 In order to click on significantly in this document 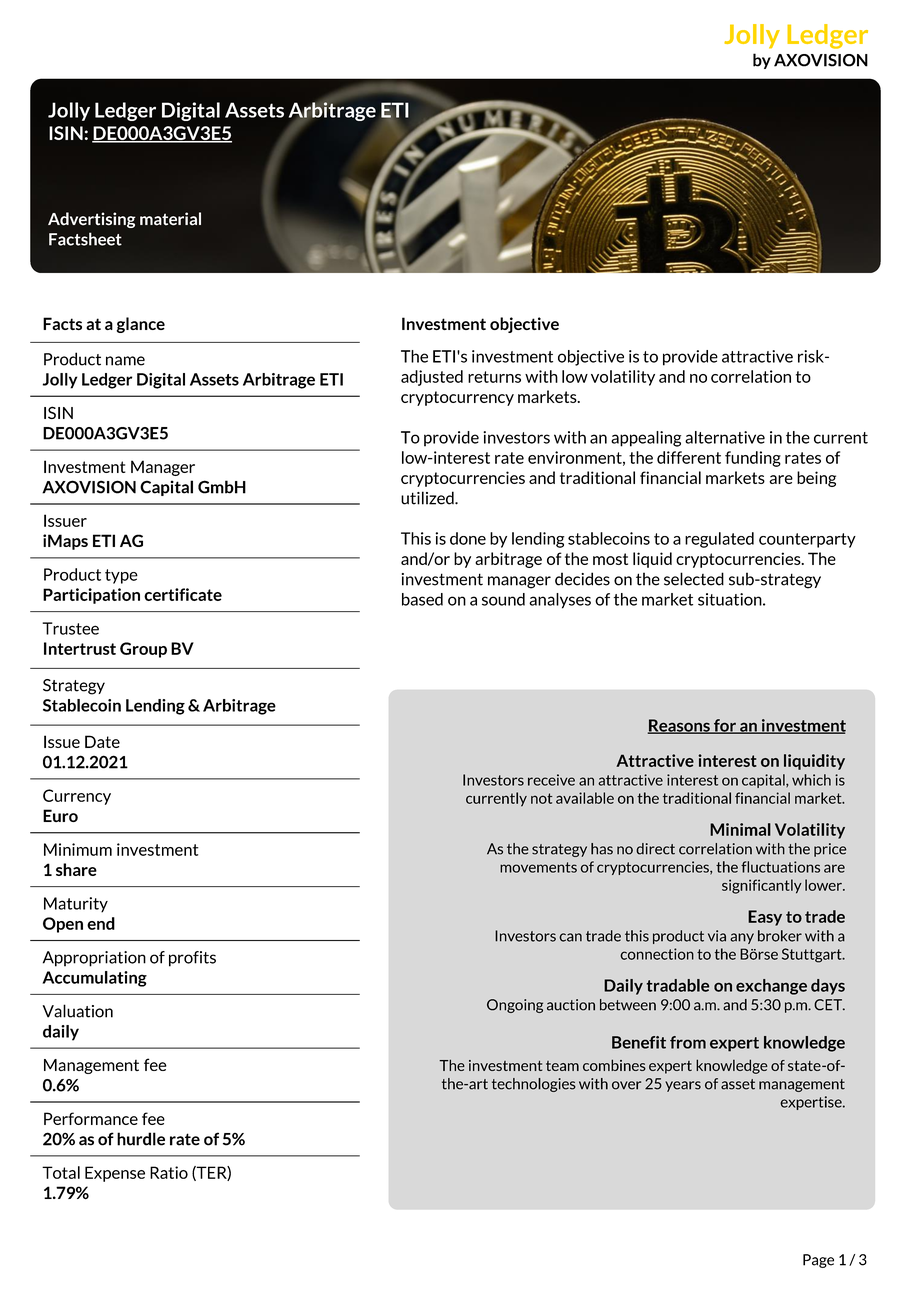, I will do `click(762, 886)`.
